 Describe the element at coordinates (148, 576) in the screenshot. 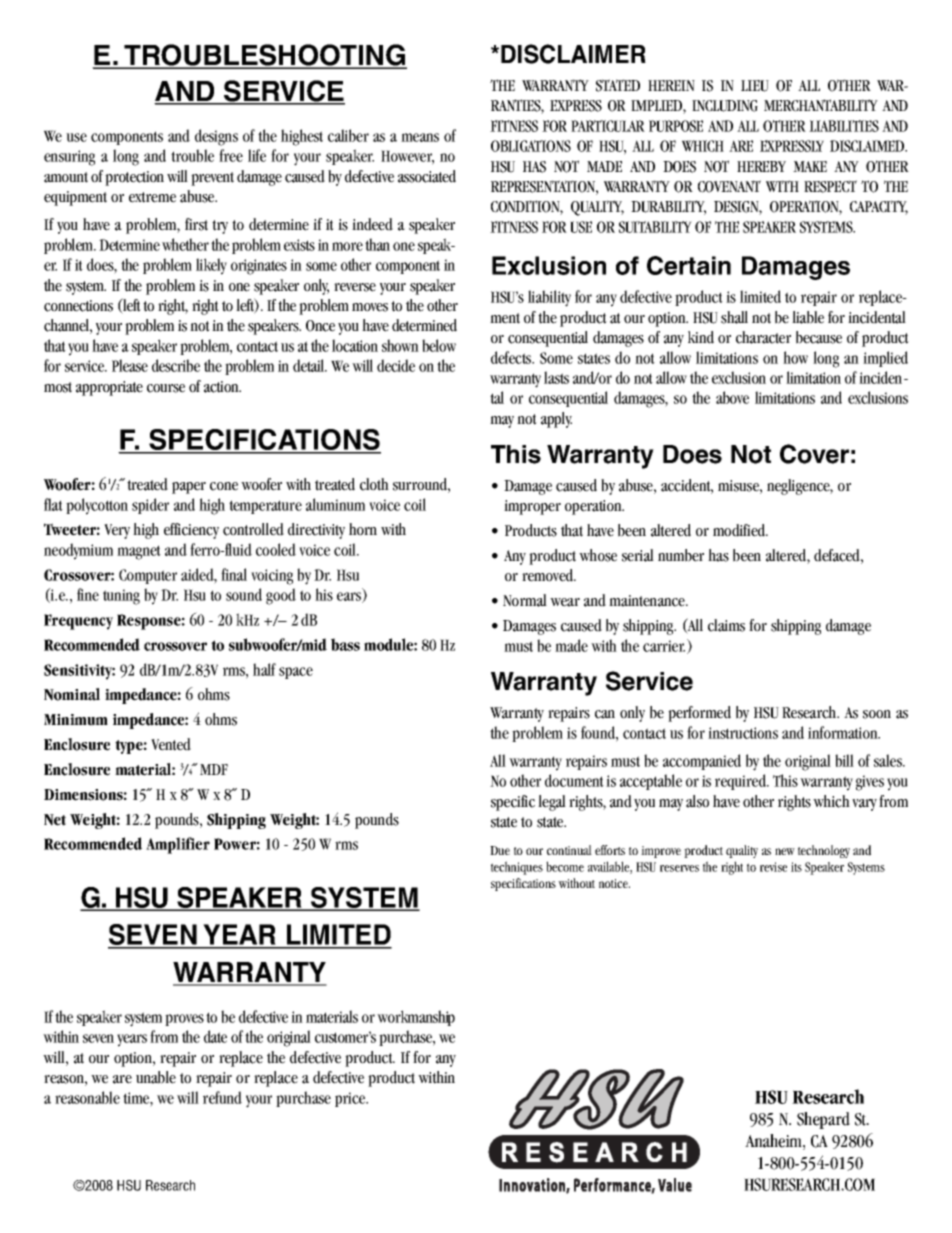

I see `Computer` at that location.
